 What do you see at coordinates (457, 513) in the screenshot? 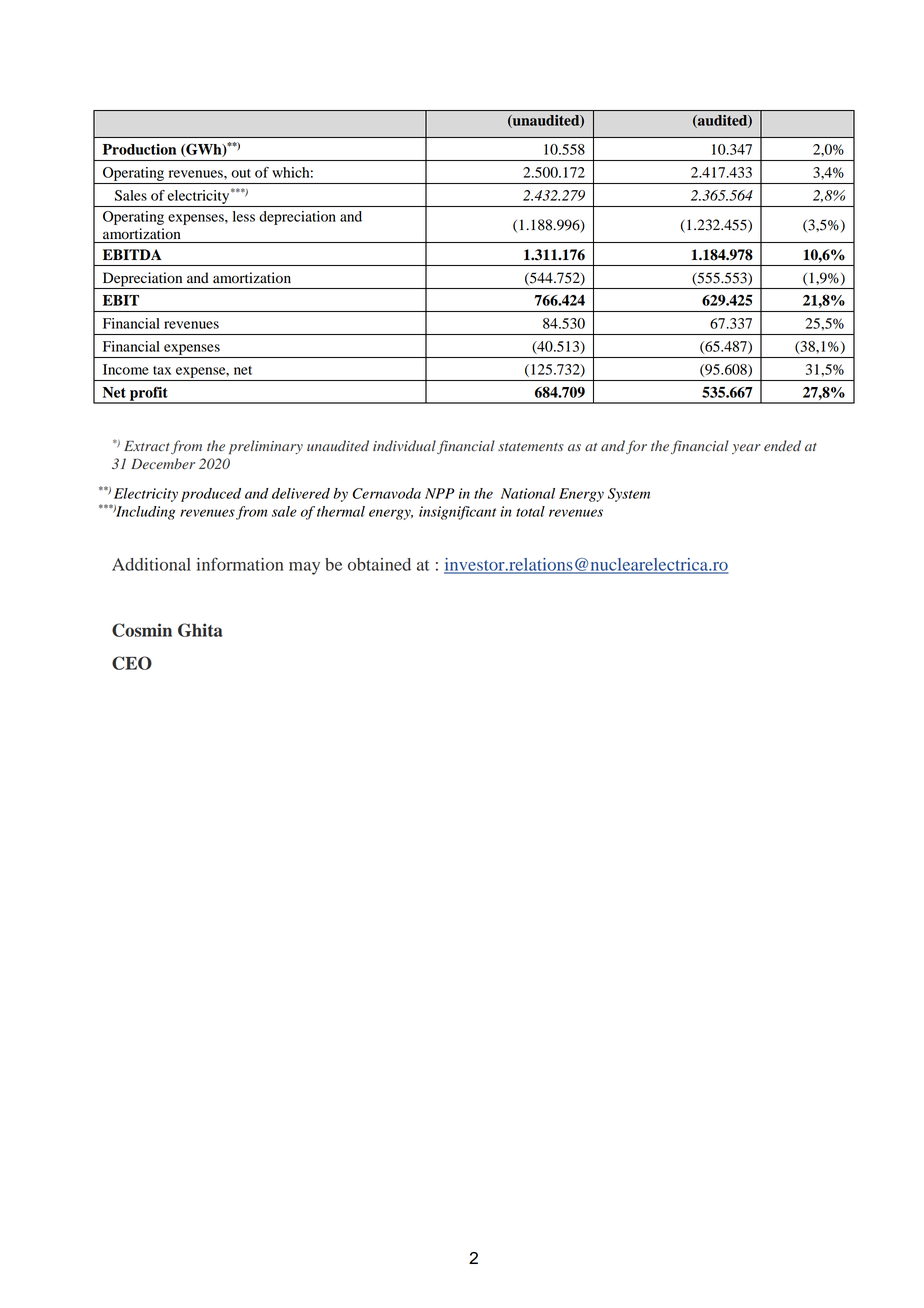
I see `insignificant` at bounding box center [457, 513].
